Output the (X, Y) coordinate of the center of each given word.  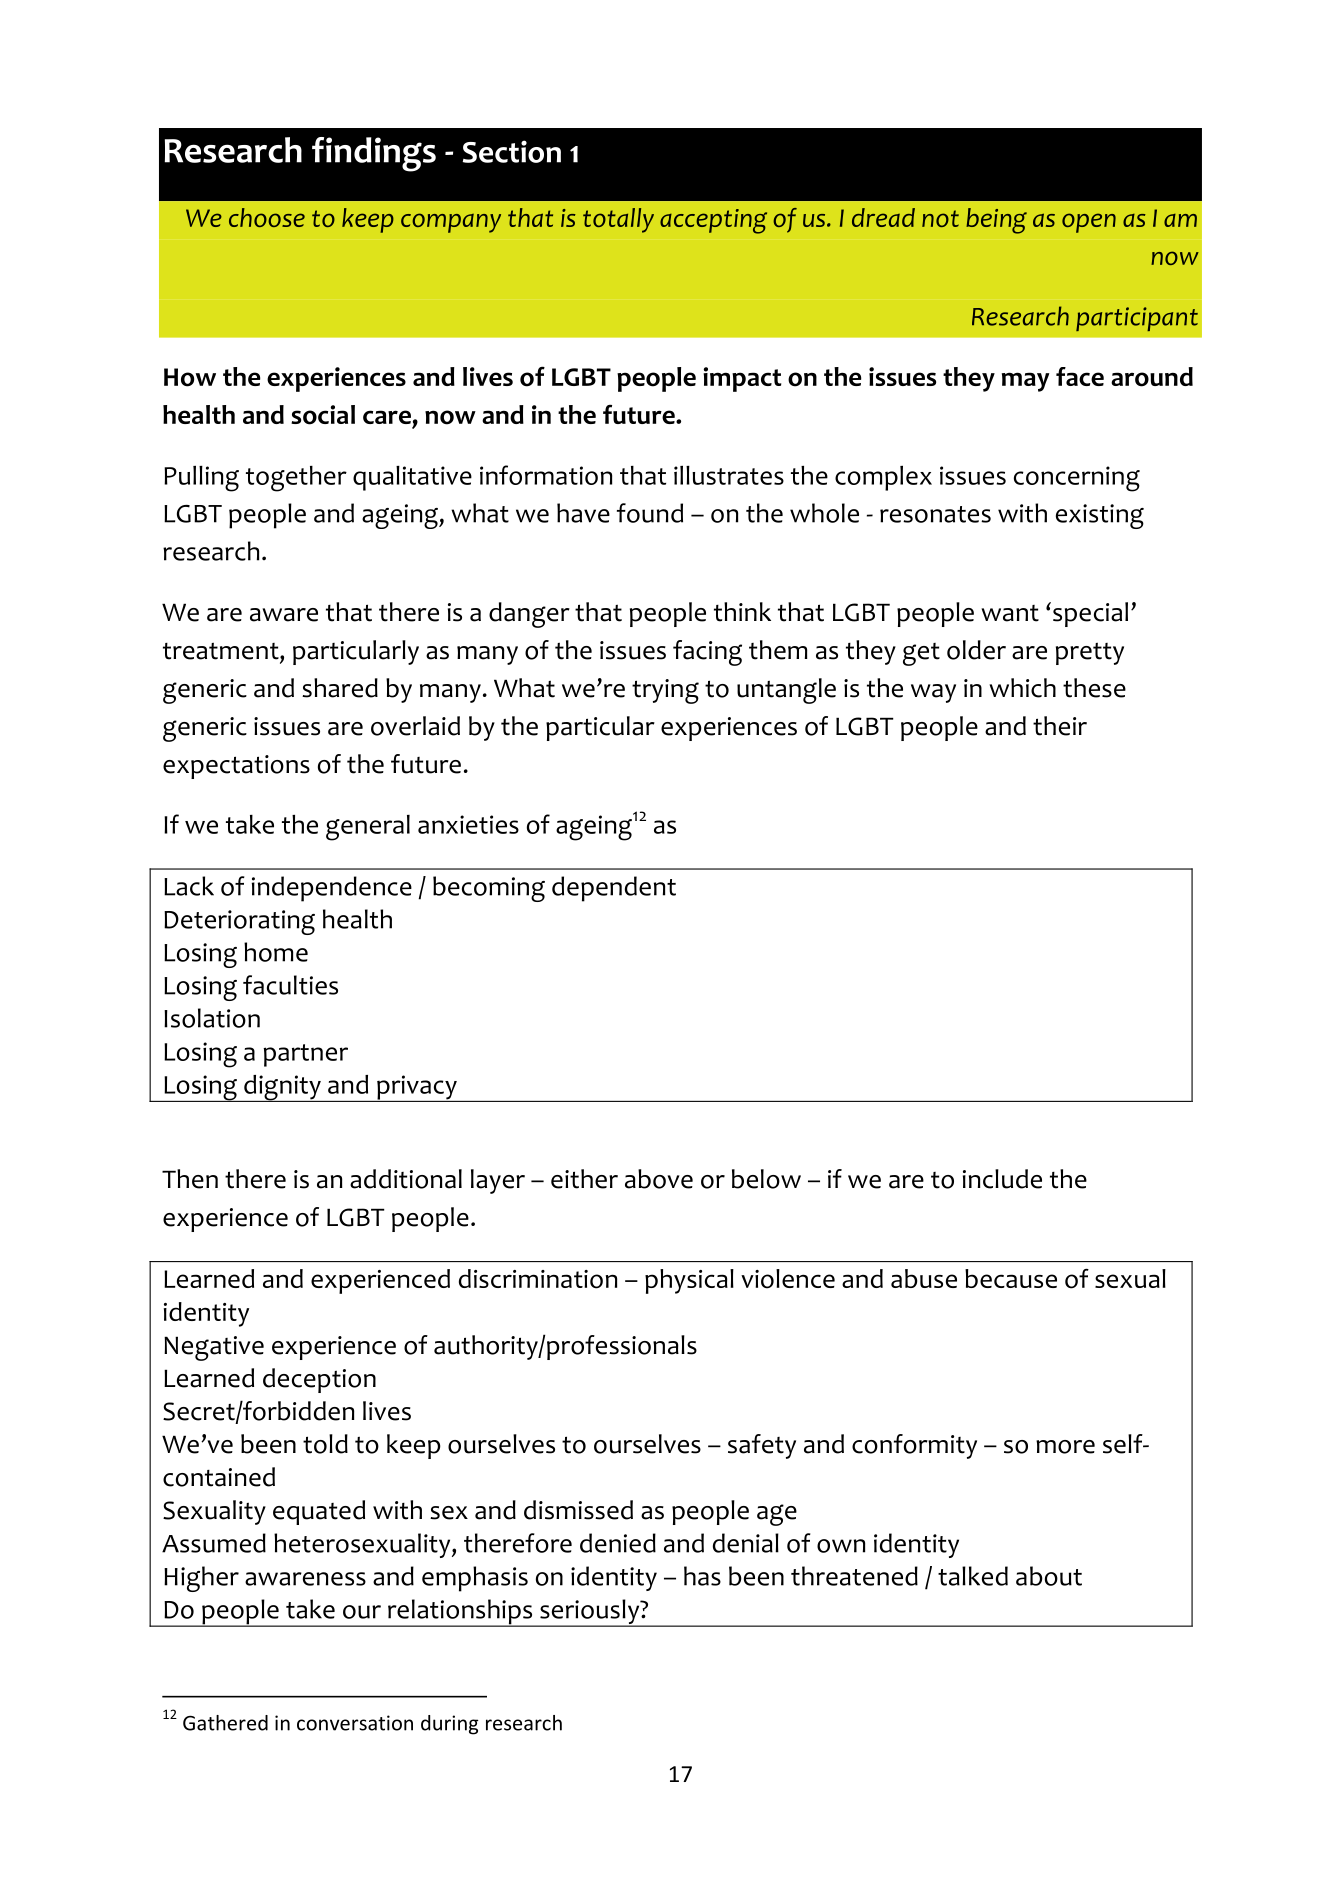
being (996, 221)
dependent (614, 889)
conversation (355, 1723)
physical (689, 1281)
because (1011, 1278)
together (296, 479)
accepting (713, 221)
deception (319, 1380)
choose (267, 217)
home (276, 952)
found (650, 513)
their (1060, 726)
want (1010, 613)
